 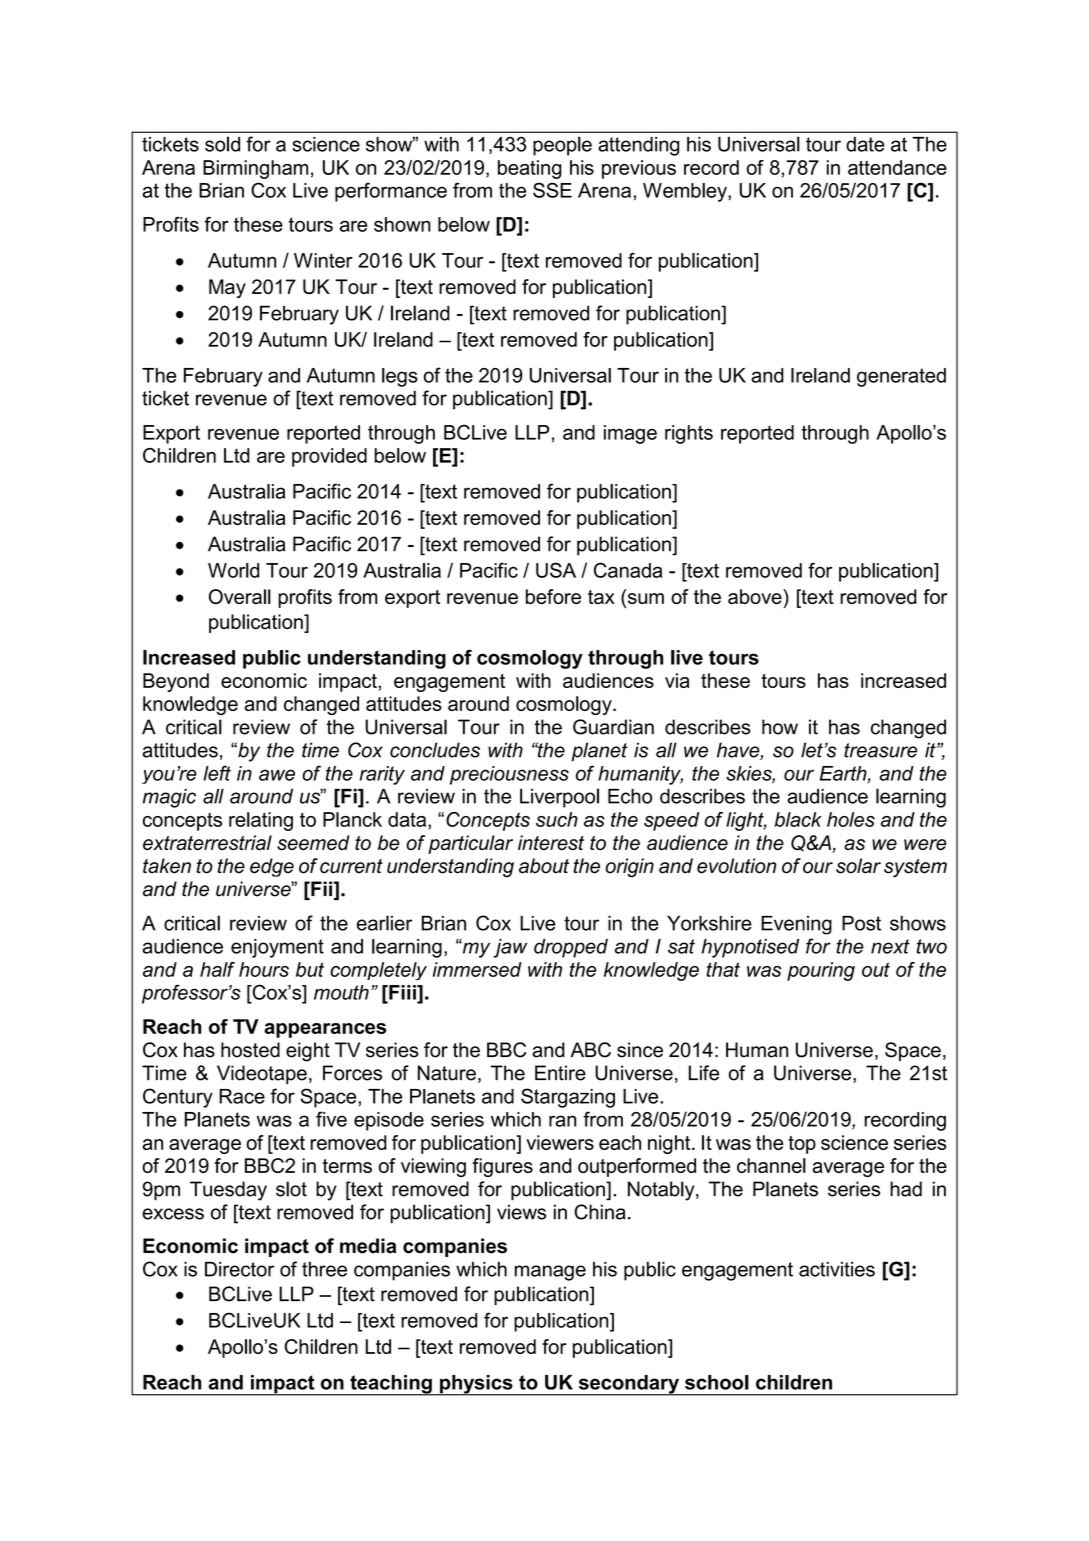 I want to click on awe, so click(x=277, y=775).
